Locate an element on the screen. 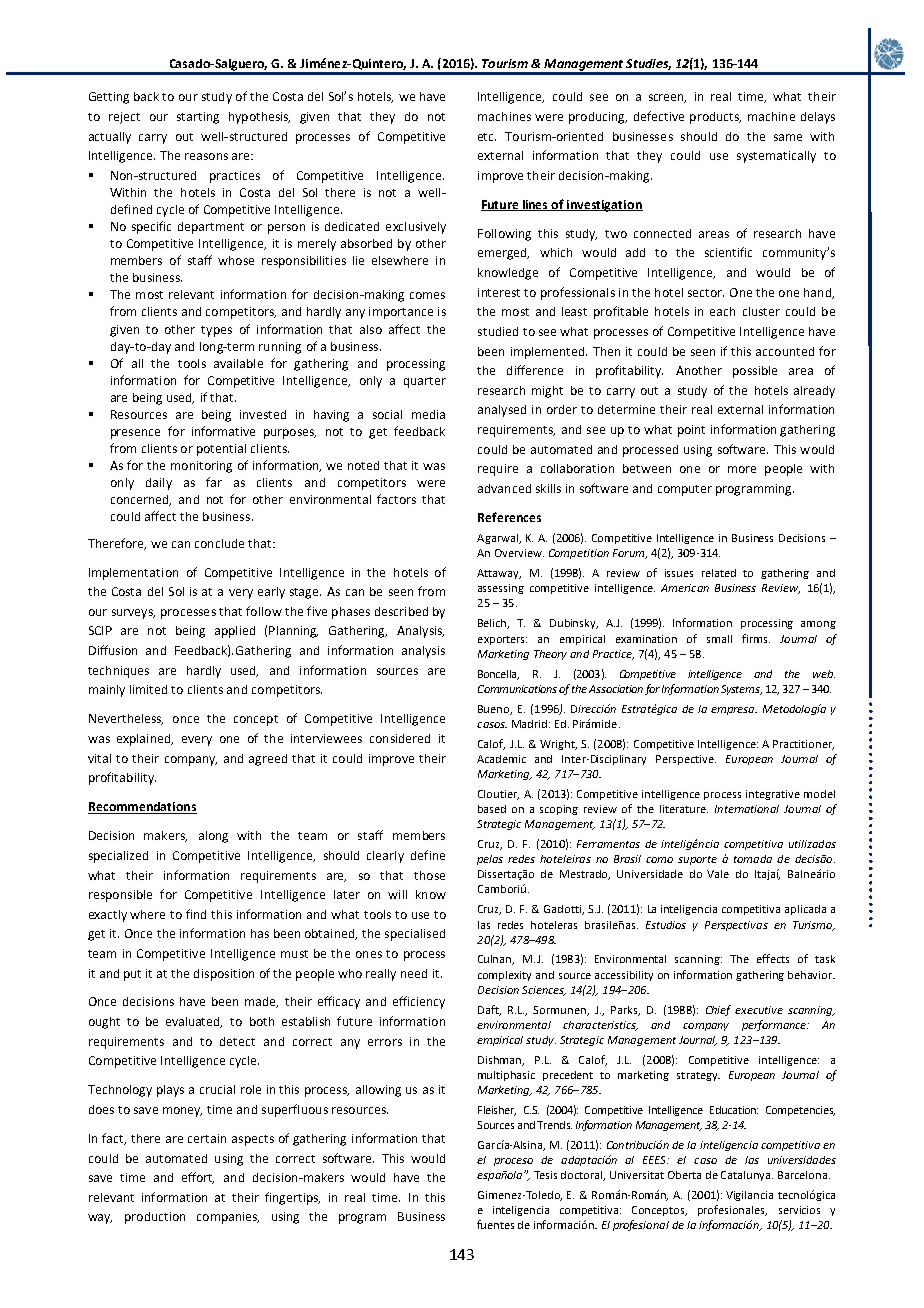 The height and width of the screenshot is (1308, 924). products is located at coordinates (715, 118).
